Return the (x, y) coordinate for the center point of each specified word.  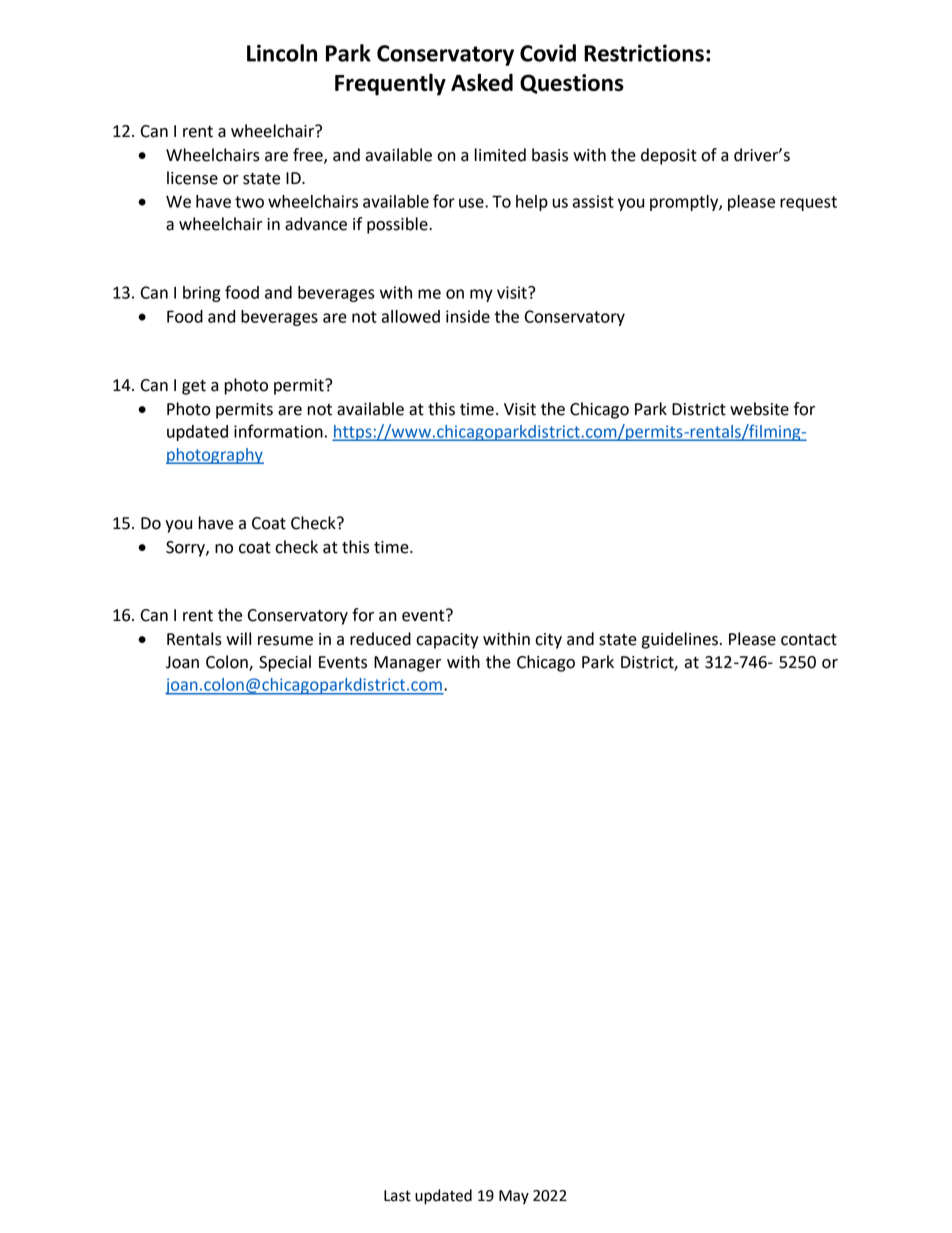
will (238, 638)
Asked (482, 82)
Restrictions (644, 53)
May (514, 1197)
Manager (408, 664)
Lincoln (282, 53)
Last (397, 1196)
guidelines (681, 640)
